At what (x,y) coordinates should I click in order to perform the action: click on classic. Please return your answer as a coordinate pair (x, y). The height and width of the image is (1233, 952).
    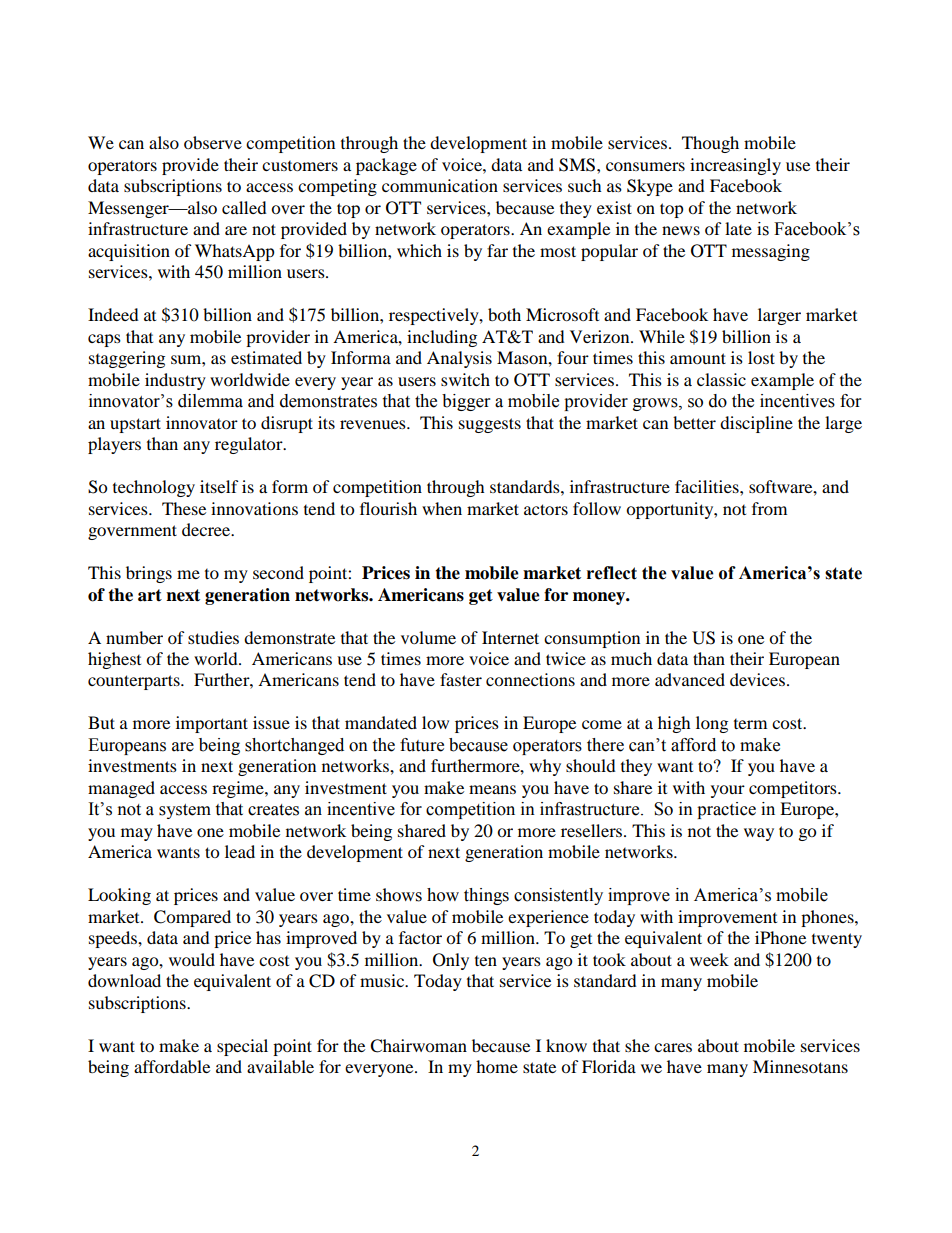
    Looking at the image, I should click on (721, 379).
